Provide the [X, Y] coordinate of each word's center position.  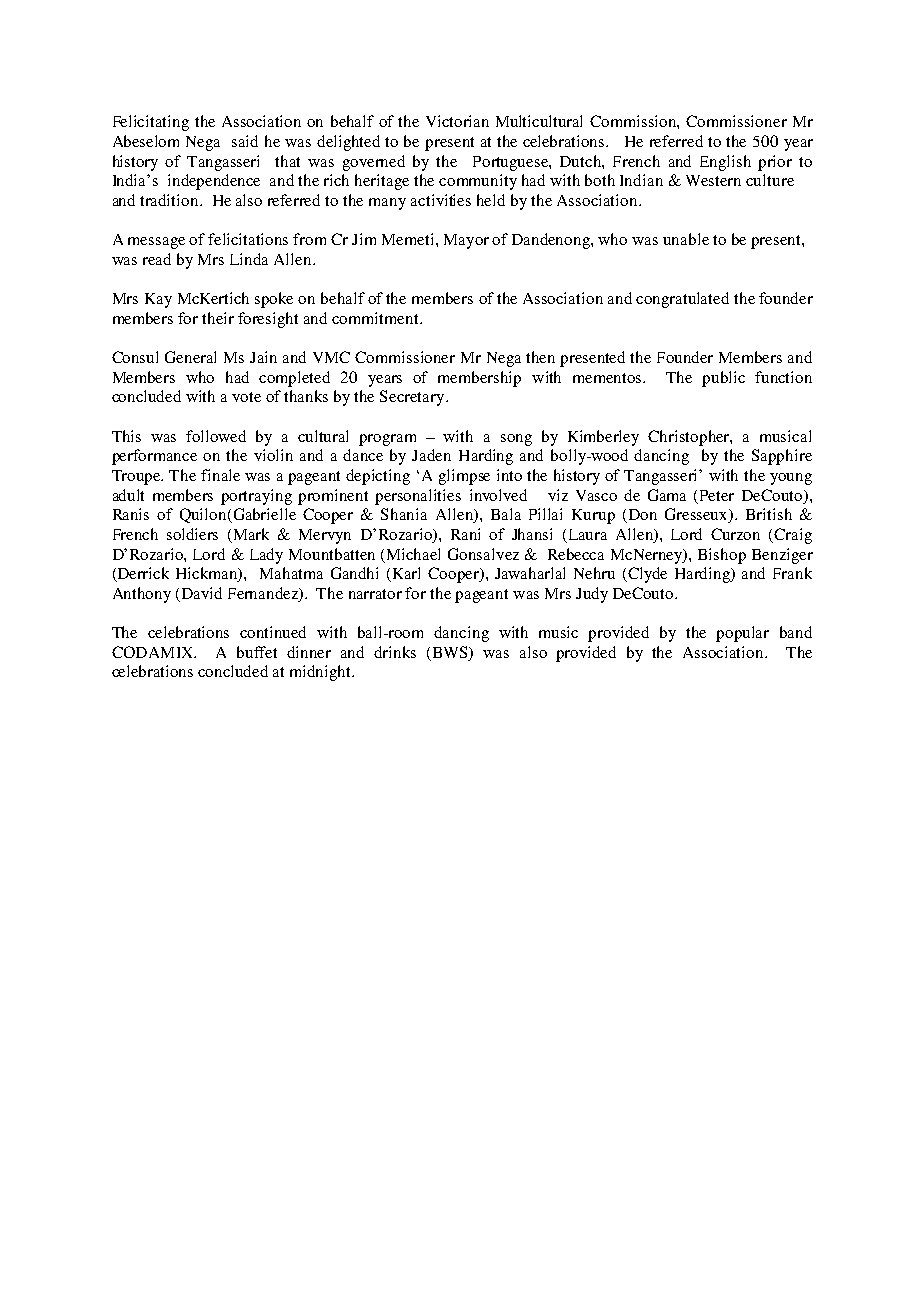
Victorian [457, 121]
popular [742, 634]
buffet [257, 652]
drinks [395, 652]
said [245, 141]
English [725, 163]
